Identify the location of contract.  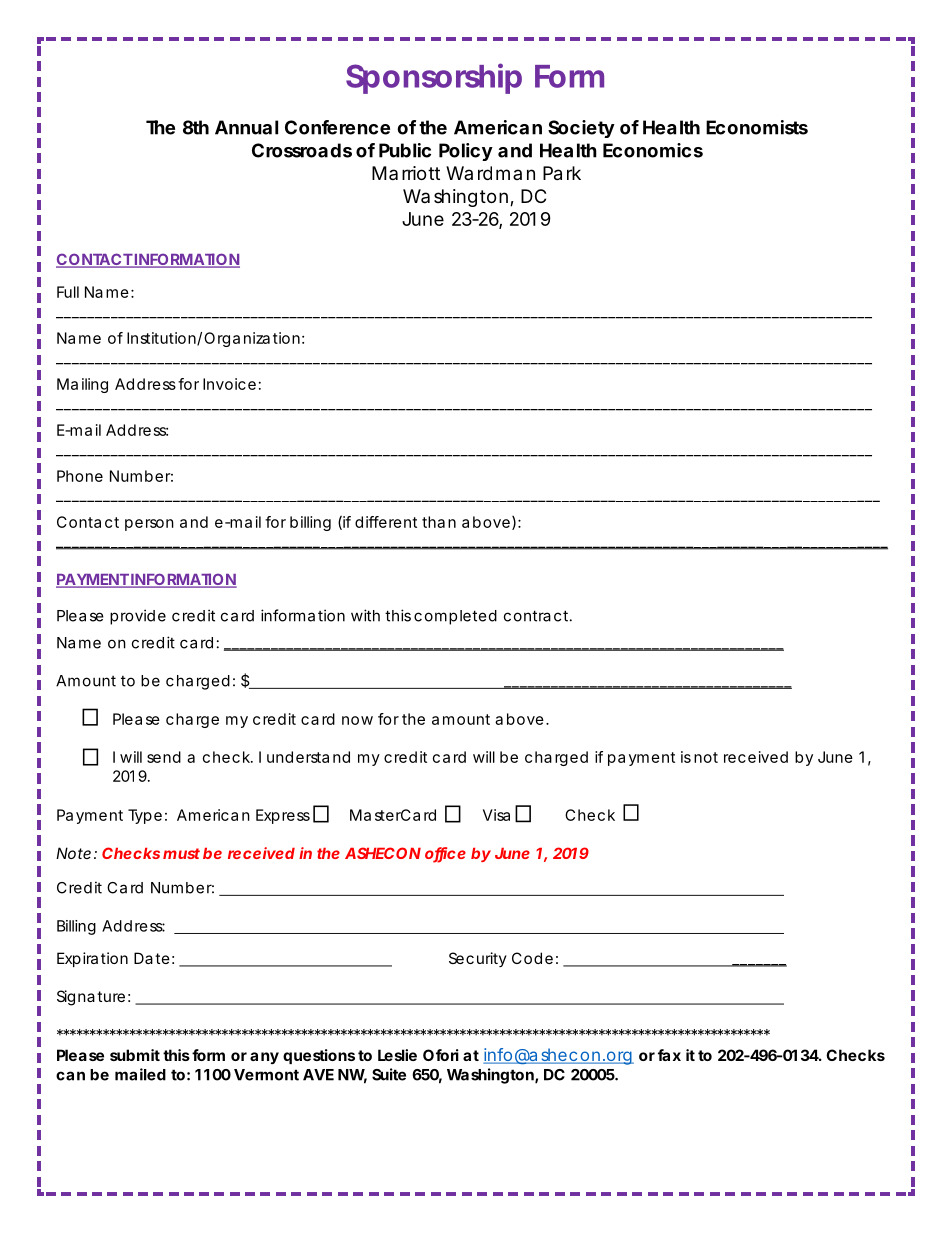
(538, 616).
